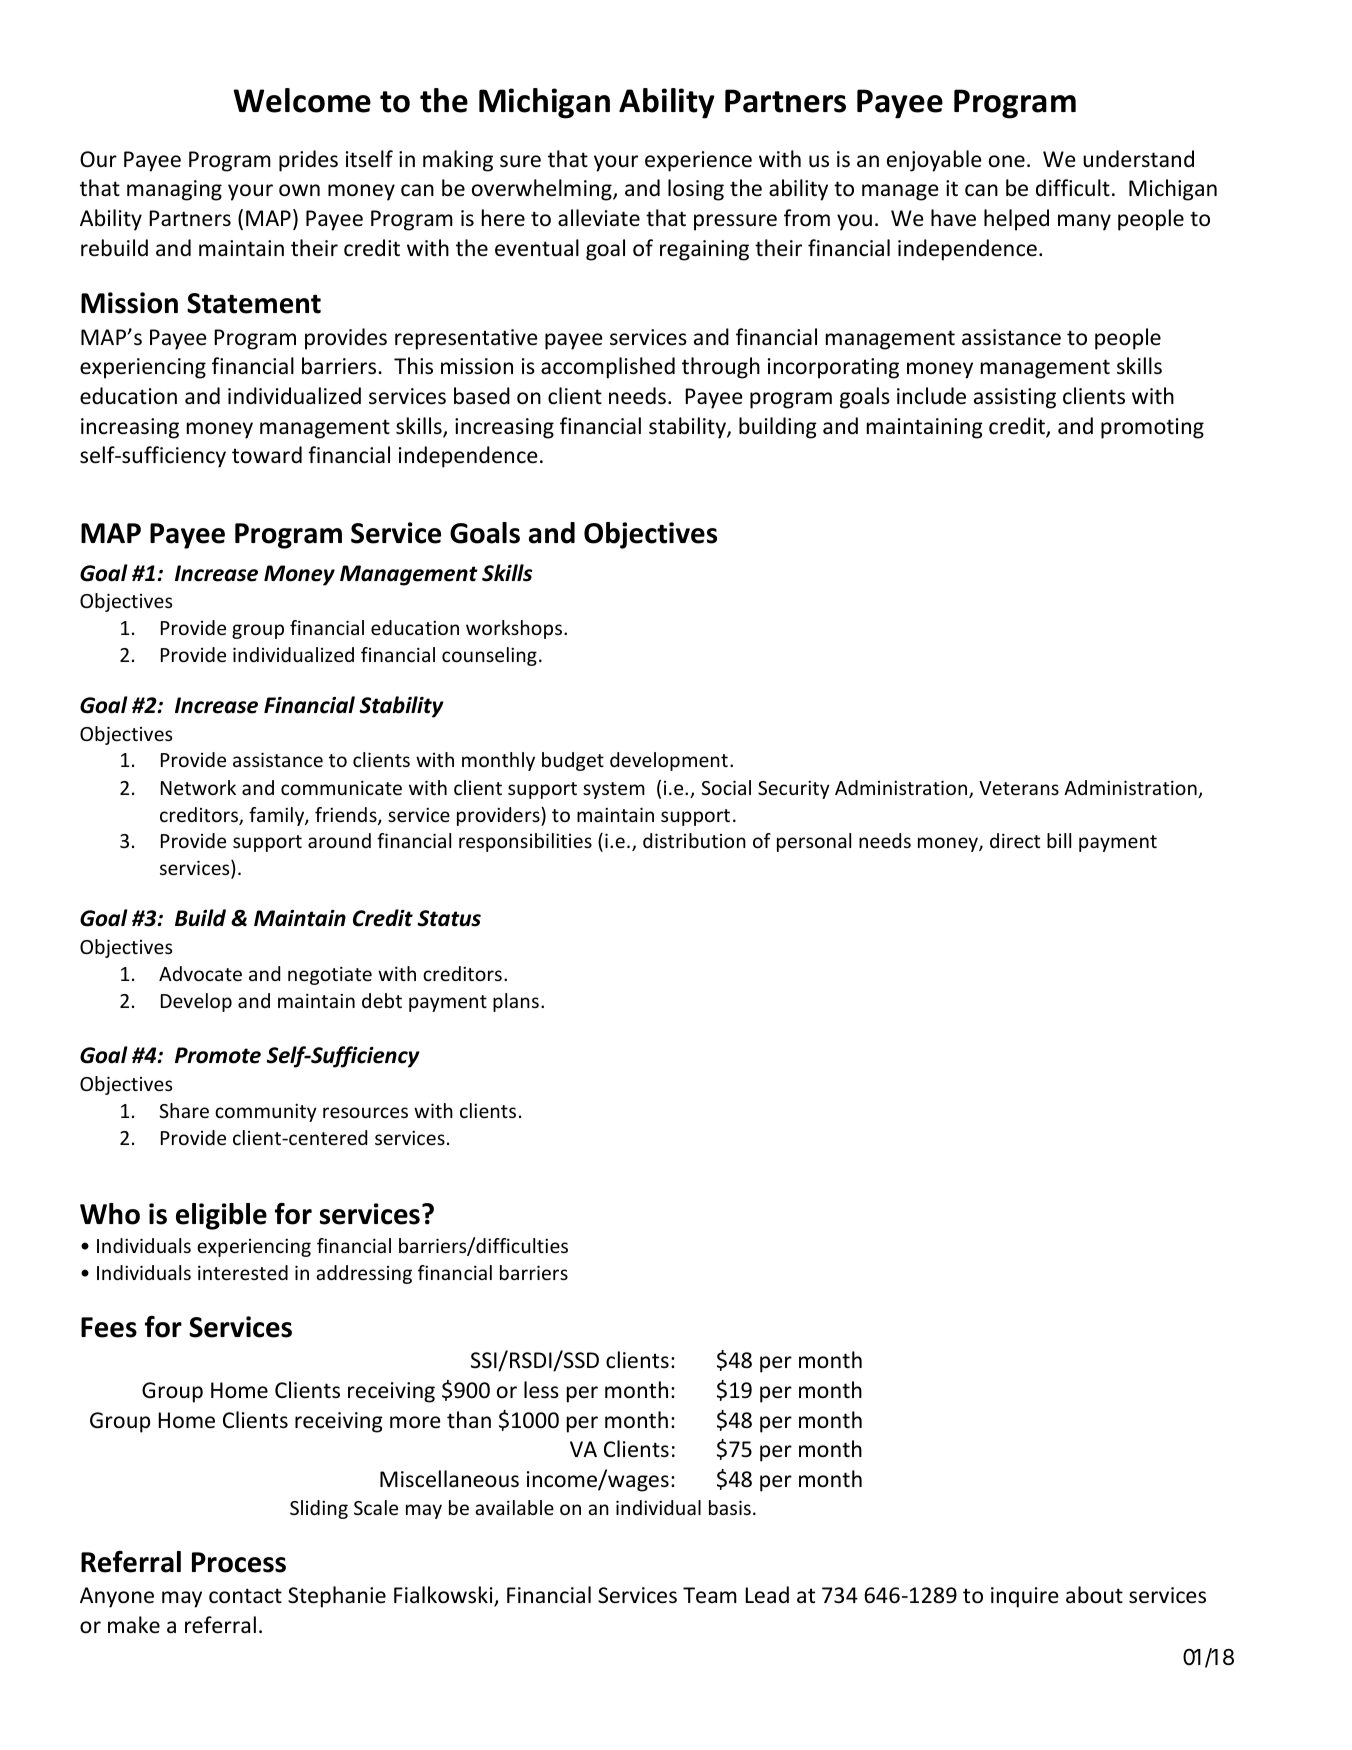 This screenshot has width=1352, height=1750. What do you see at coordinates (243, 1272) in the screenshot?
I see `interested` at bounding box center [243, 1272].
